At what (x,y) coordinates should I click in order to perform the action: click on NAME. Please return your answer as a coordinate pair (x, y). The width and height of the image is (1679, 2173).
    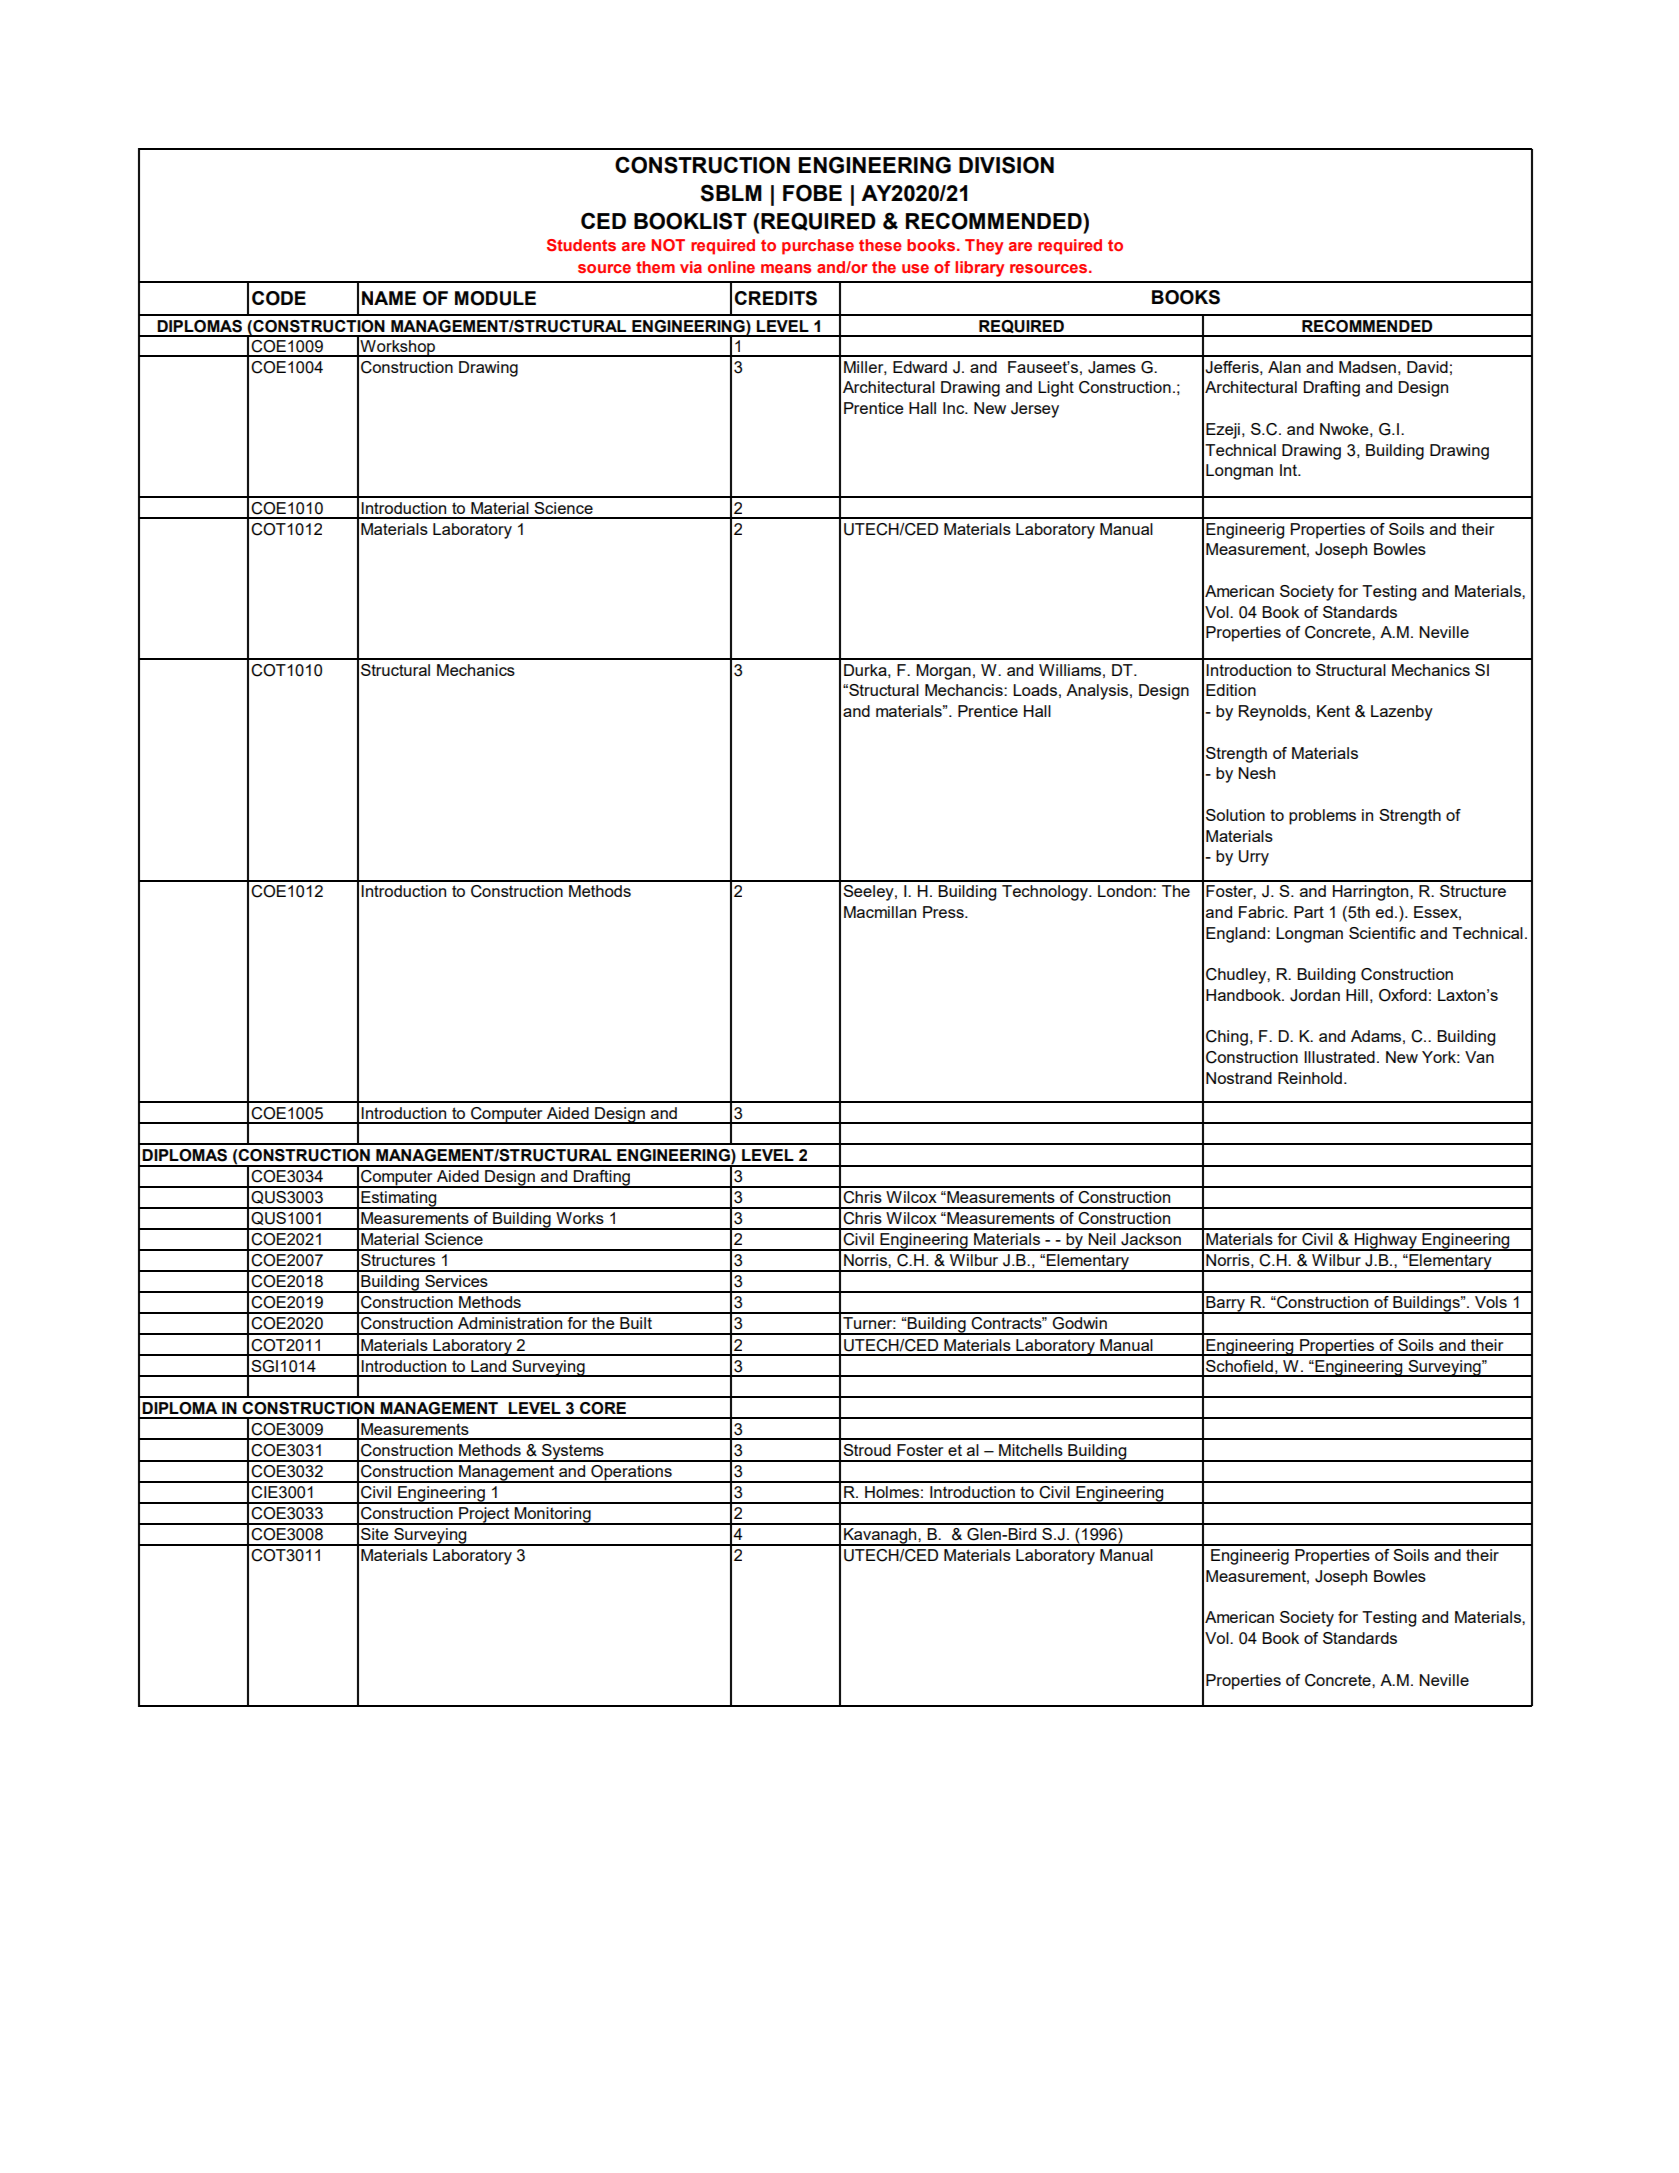
    Looking at the image, I should click on (389, 298).
